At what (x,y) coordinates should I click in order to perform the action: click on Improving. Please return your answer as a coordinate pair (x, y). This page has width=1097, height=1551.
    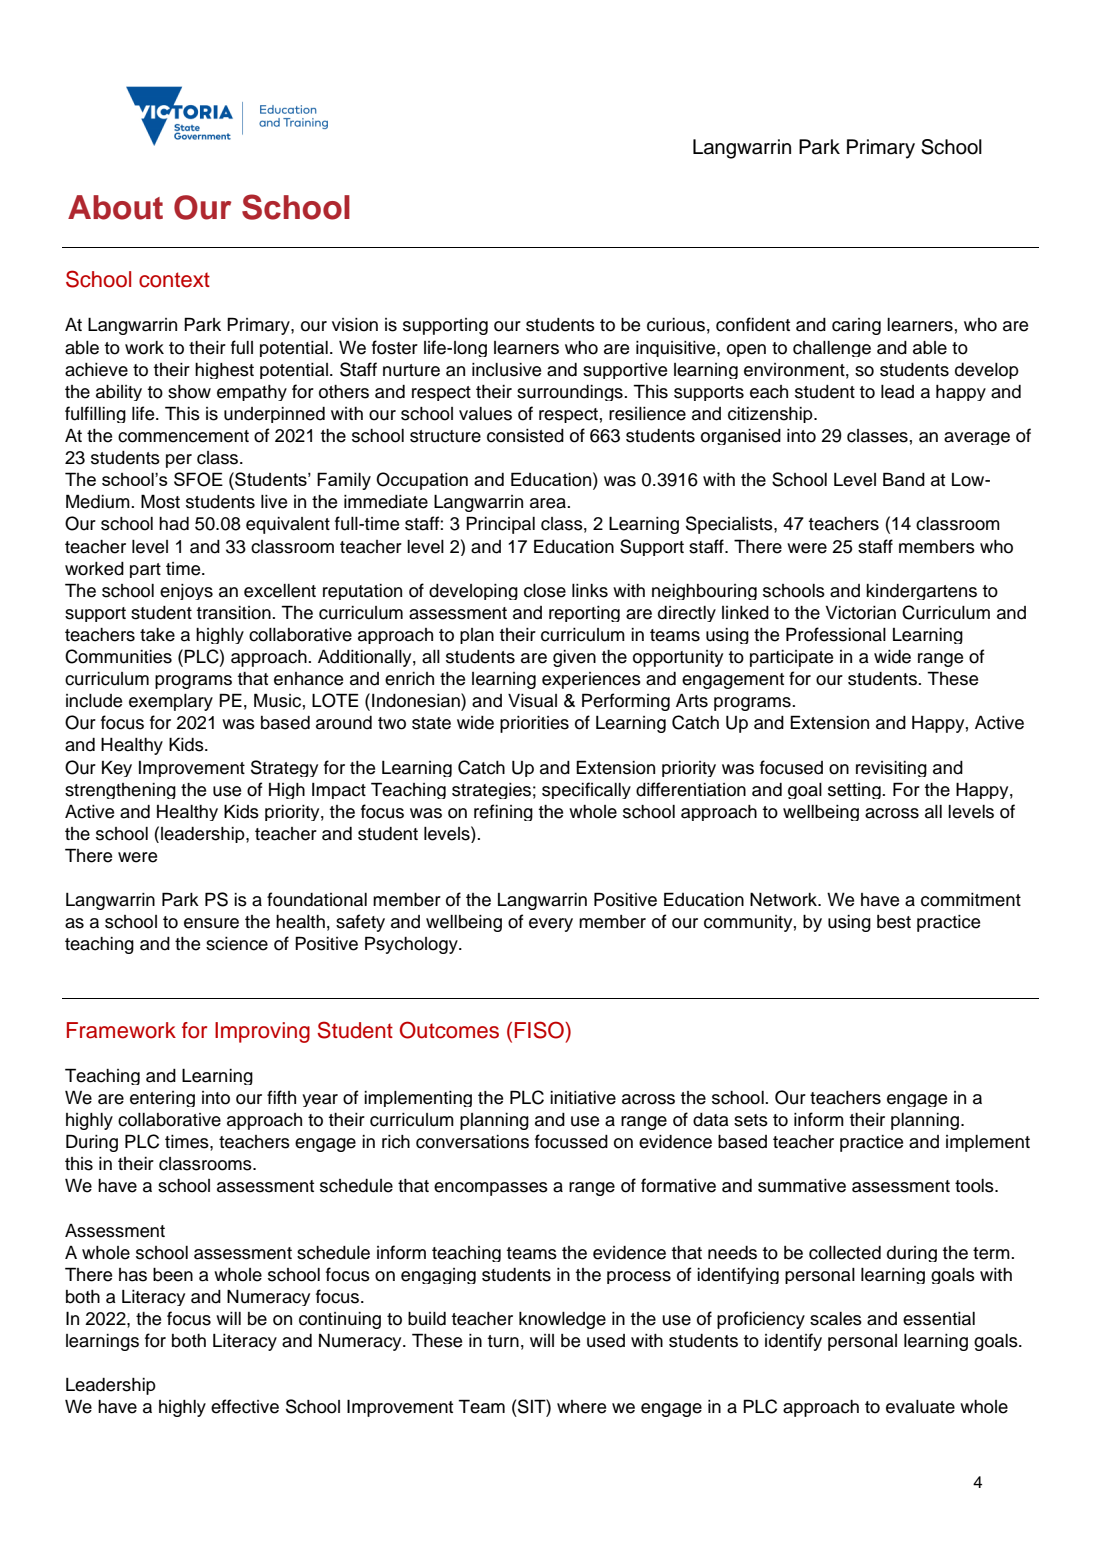
    Looking at the image, I should click on (262, 1032).
